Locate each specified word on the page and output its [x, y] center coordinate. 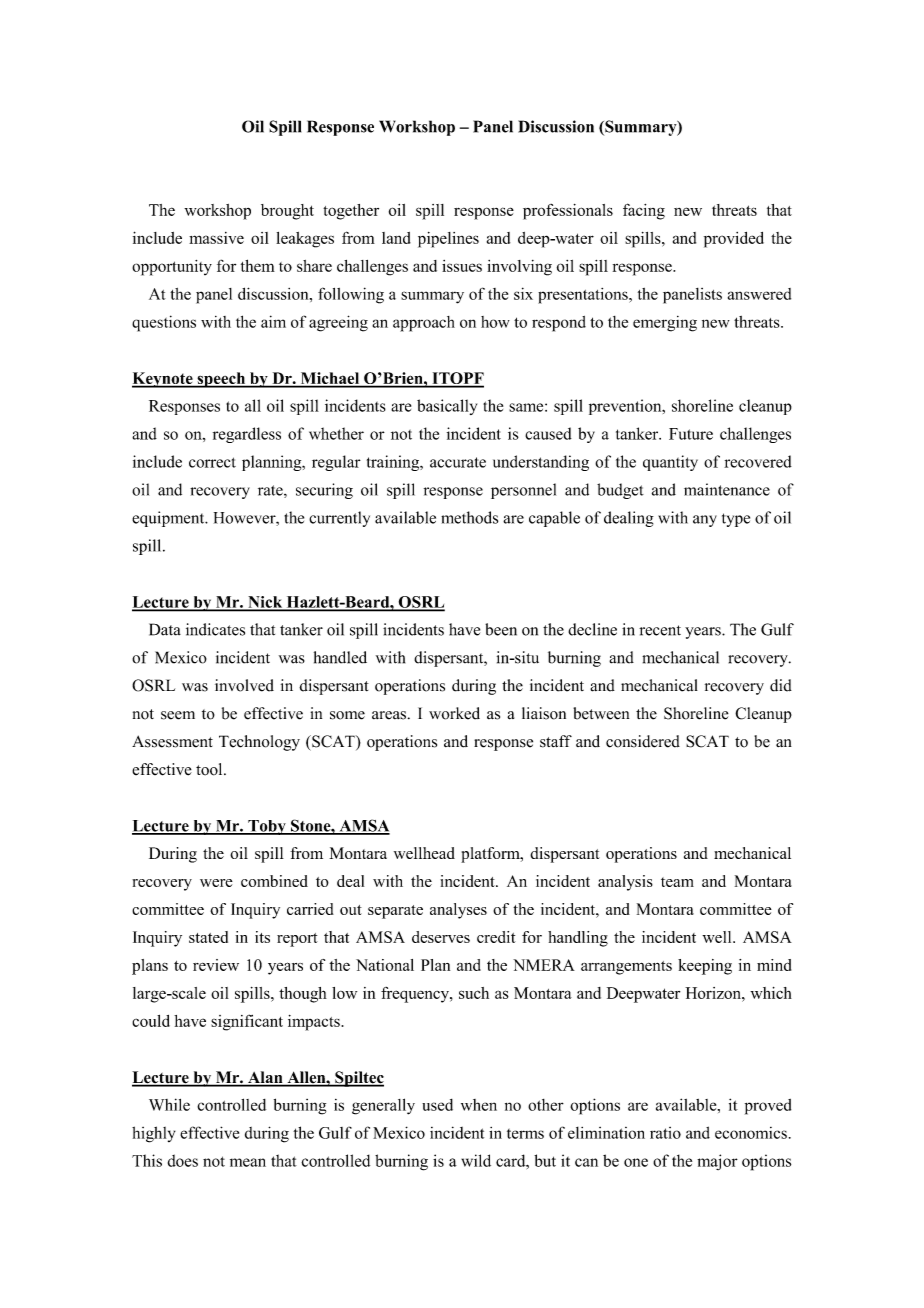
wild [476, 1160]
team [677, 882]
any [705, 521]
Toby [267, 827]
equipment [169, 519]
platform [491, 855]
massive [216, 238]
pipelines [448, 240]
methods [469, 517]
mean [248, 1162]
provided [734, 240]
